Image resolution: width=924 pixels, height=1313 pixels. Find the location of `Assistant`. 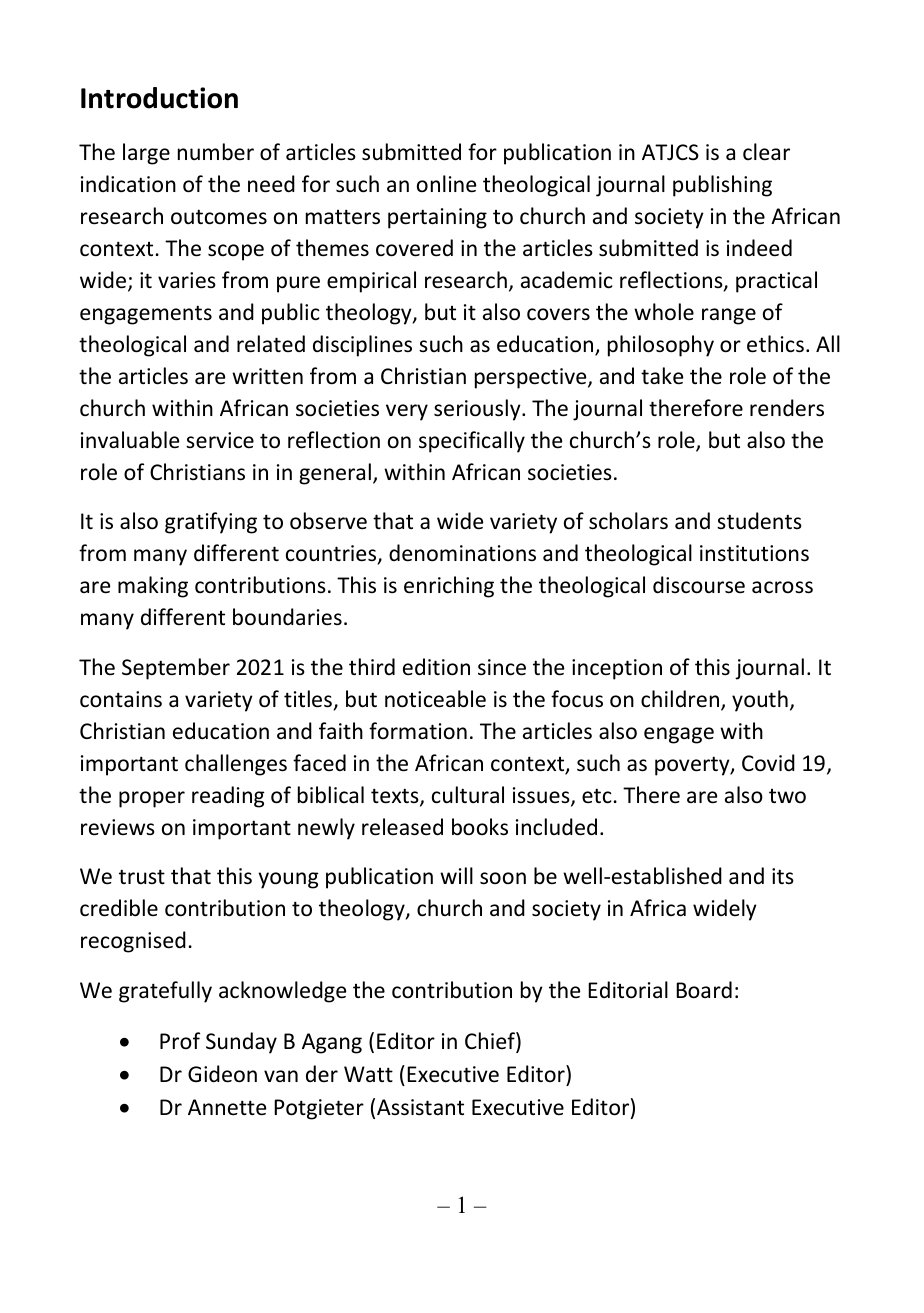

Assistant is located at coordinates (420, 1107).
